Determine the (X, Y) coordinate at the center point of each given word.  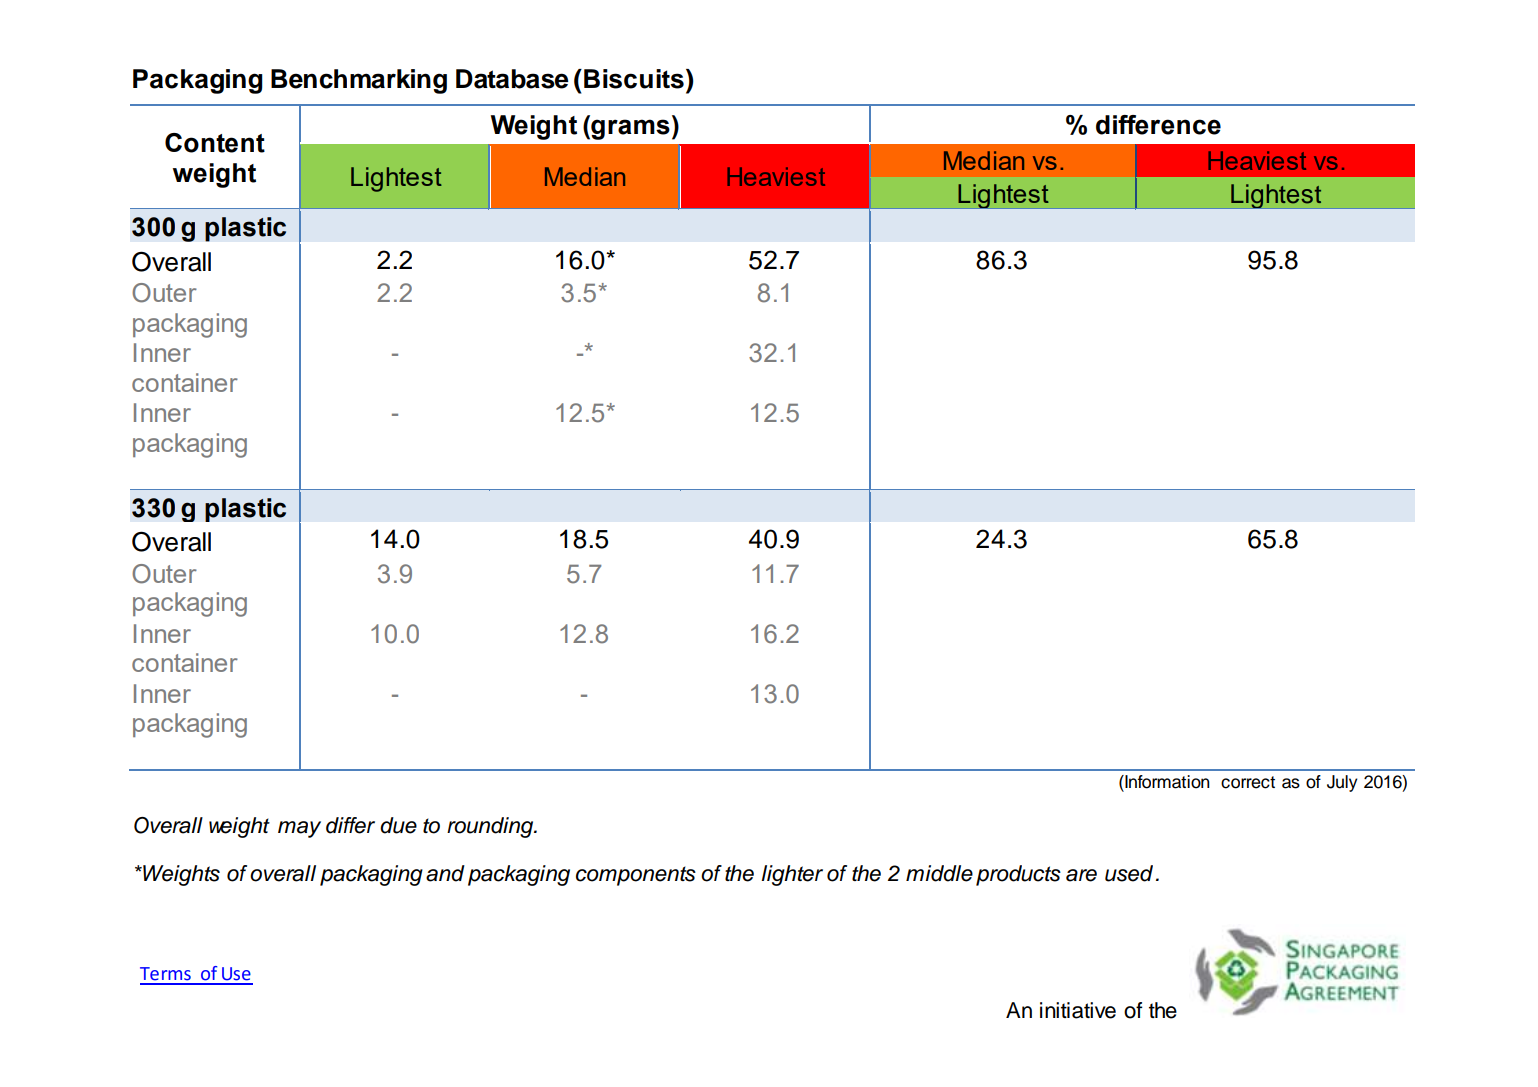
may (299, 829)
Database (512, 79)
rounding (491, 827)
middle (939, 873)
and (445, 873)
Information (1166, 782)
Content (215, 143)
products (1018, 875)
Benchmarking (359, 81)
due (398, 825)
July (1342, 783)
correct (1248, 782)
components (636, 876)
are (1081, 875)
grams (629, 129)
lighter (792, 875)
